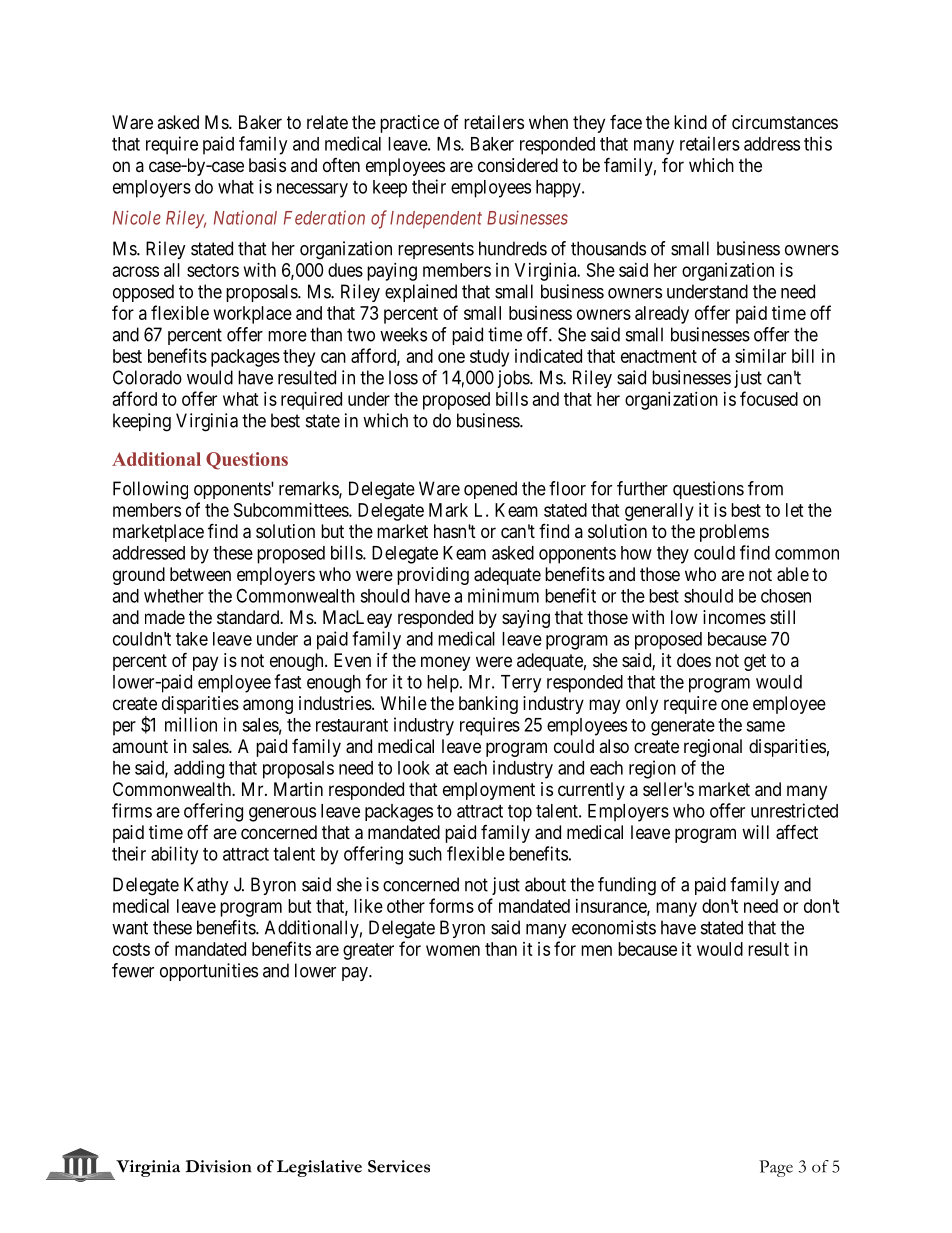  Describe the element at coordinates (267, 165) in the screenshot. I see `basis` at that location.
